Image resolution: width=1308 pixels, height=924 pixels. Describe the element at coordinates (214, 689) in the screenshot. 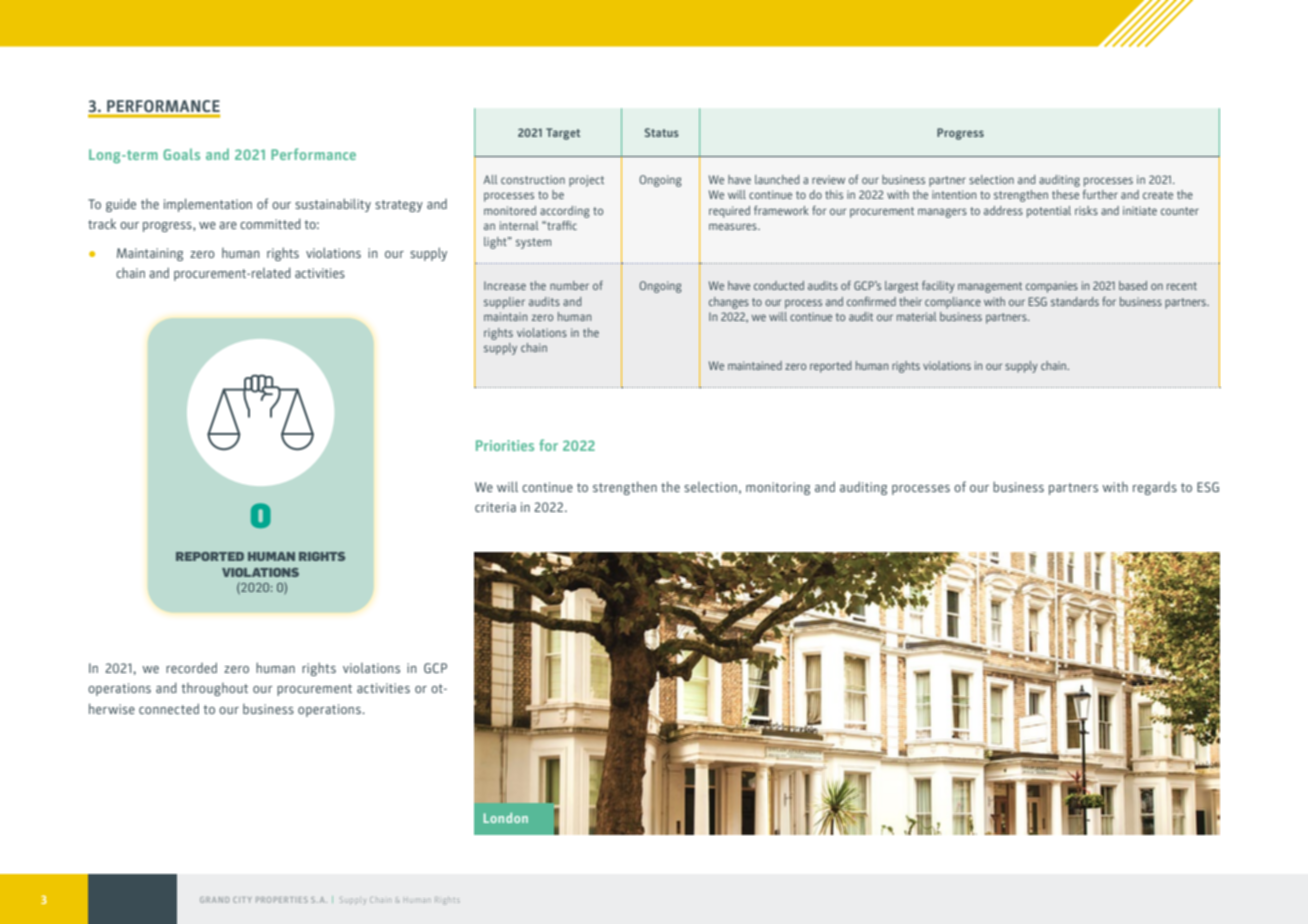

I see `throughout` at that location.
